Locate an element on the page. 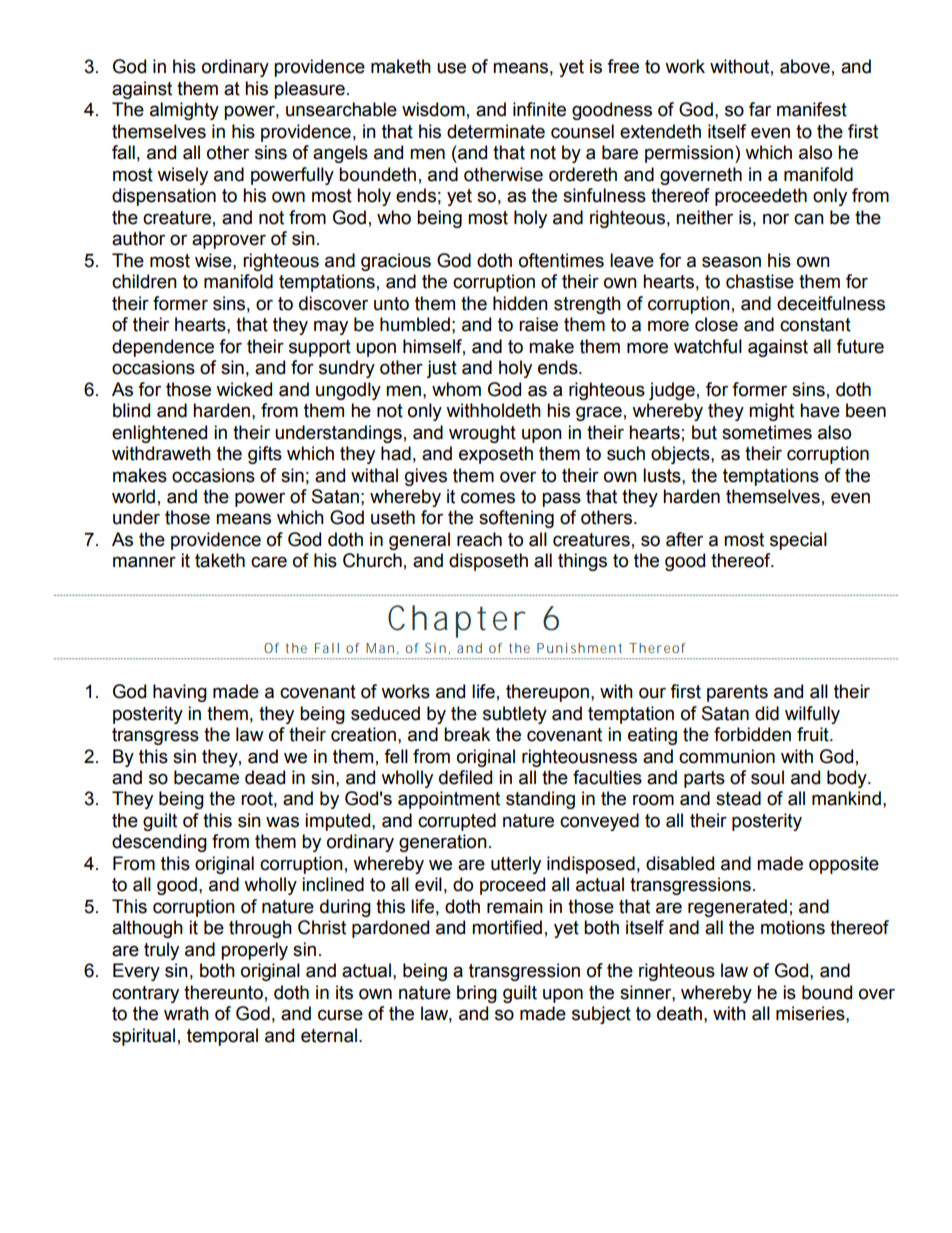 This document has width=952, height=1233. far is located at coordinates (760, 109).
